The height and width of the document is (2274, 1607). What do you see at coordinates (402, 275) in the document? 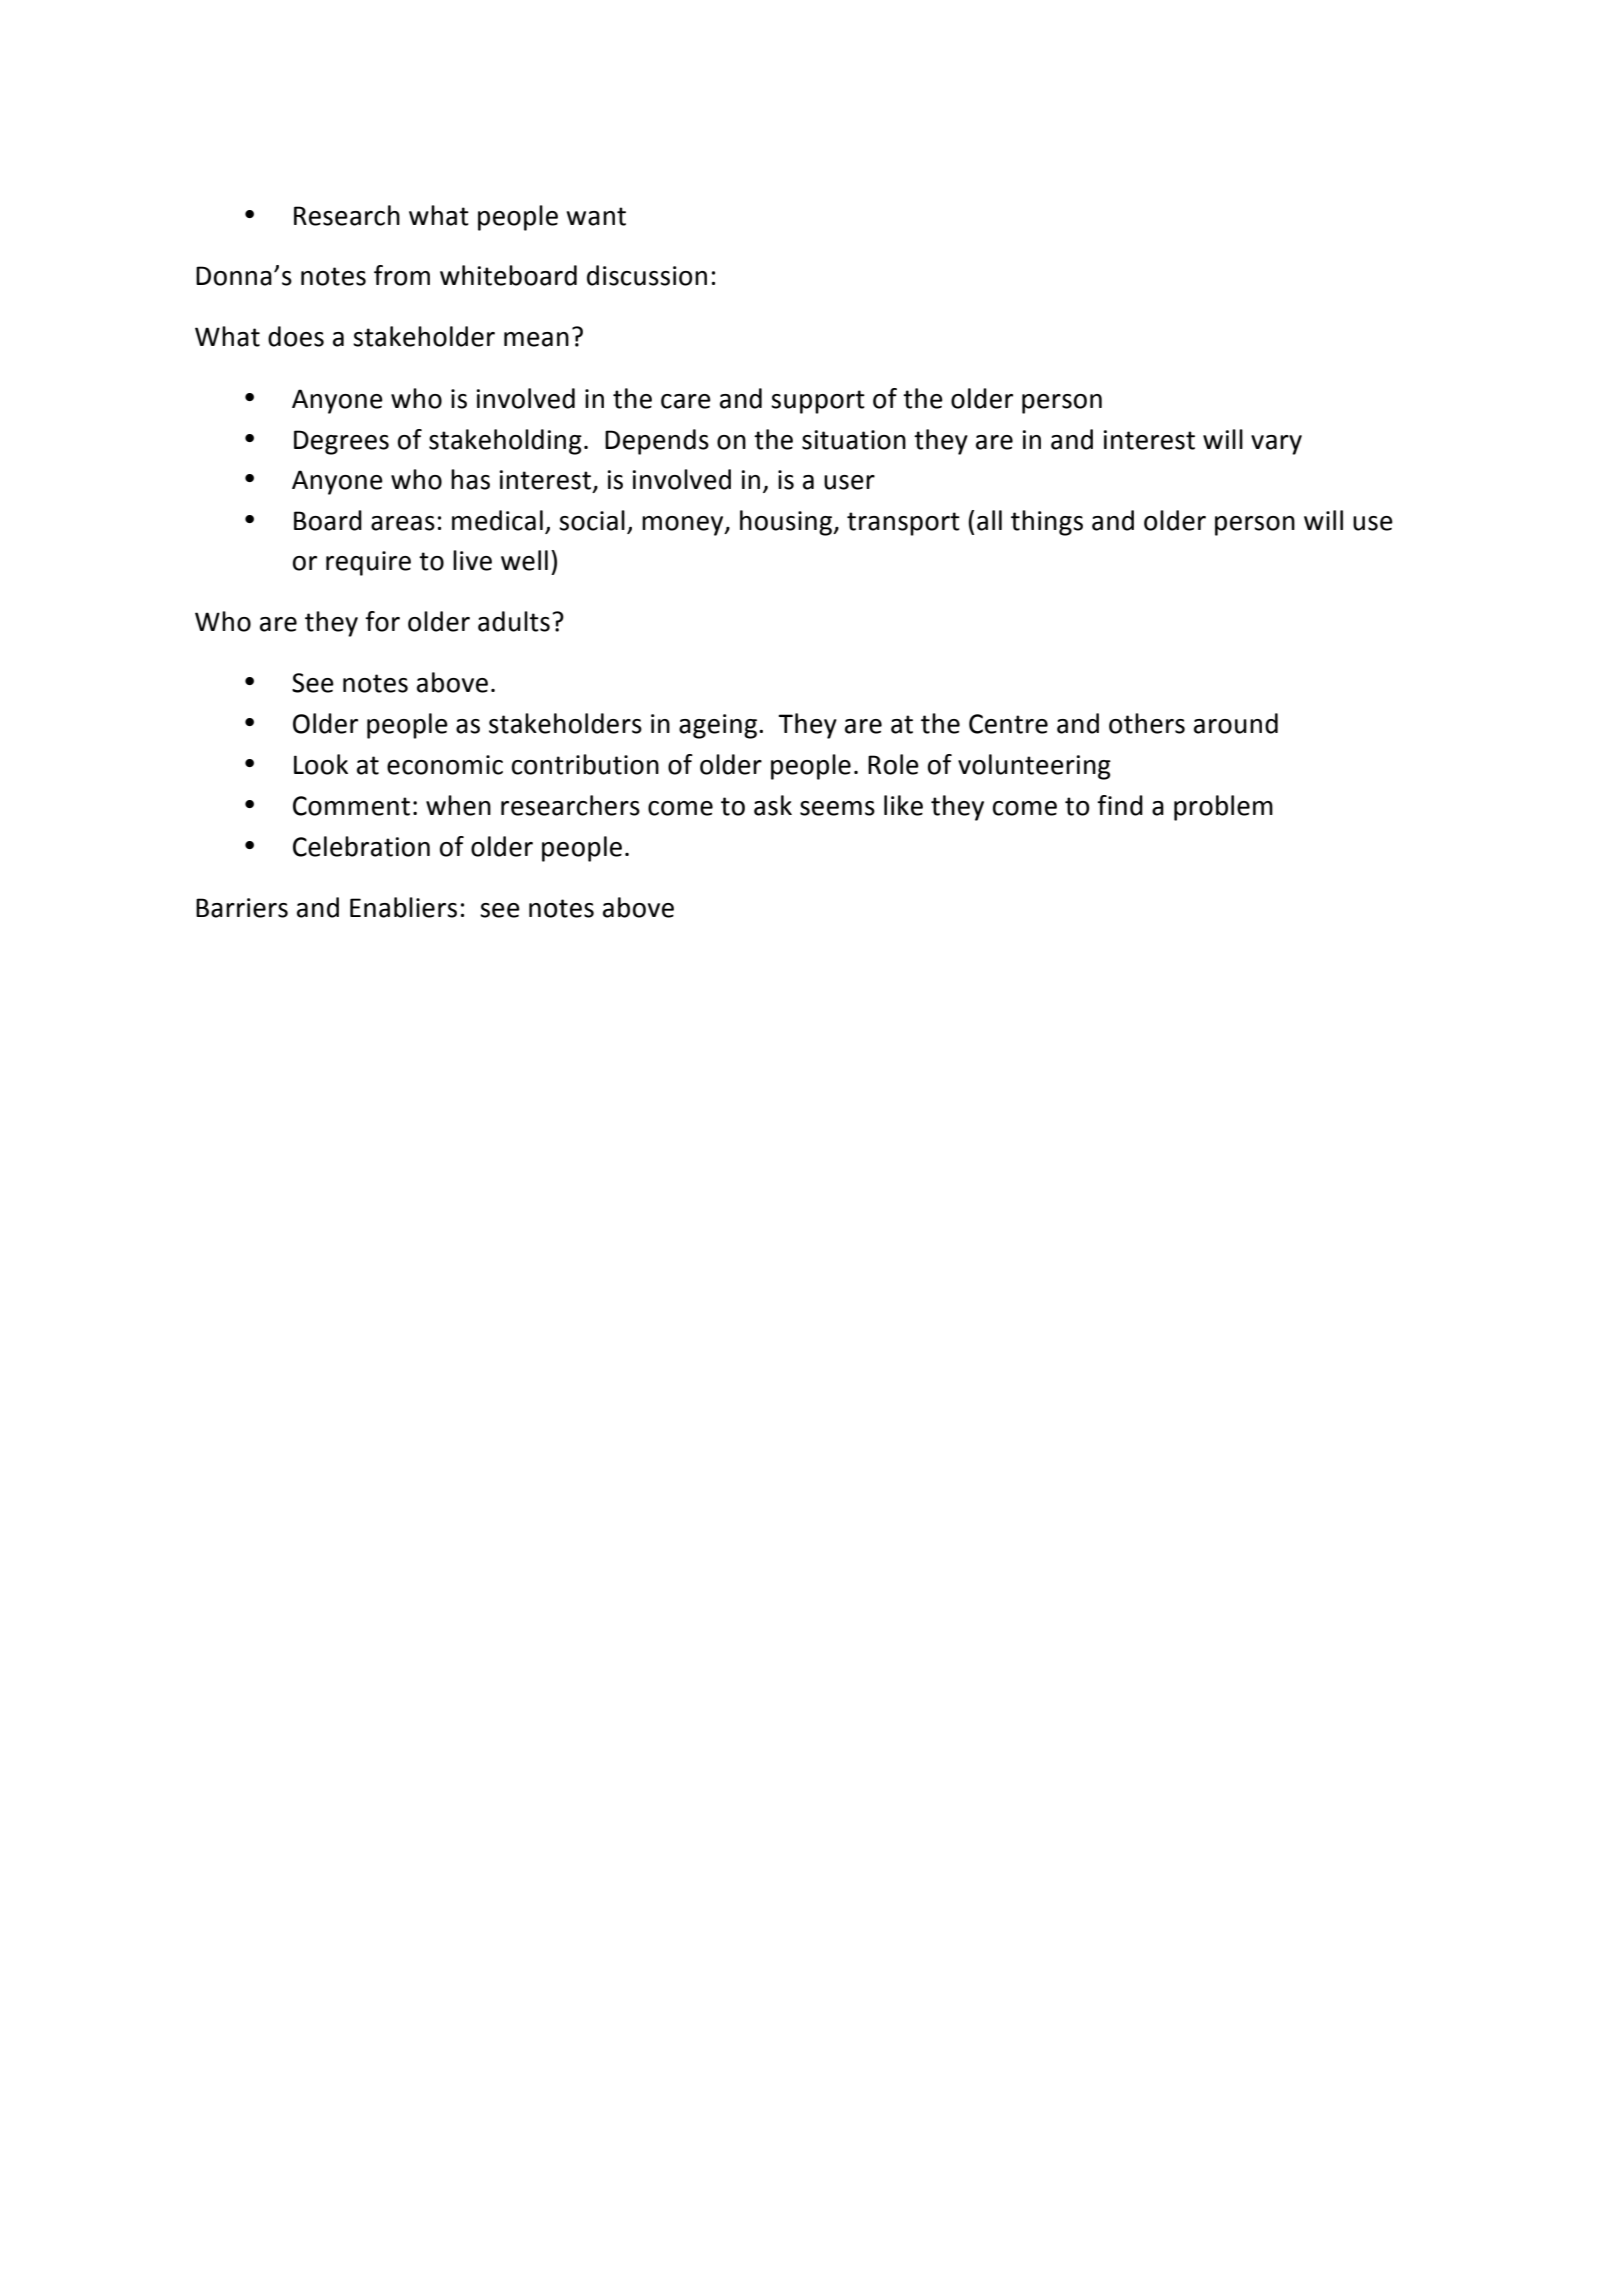
I see `from` at bounding box center [402, 275].
